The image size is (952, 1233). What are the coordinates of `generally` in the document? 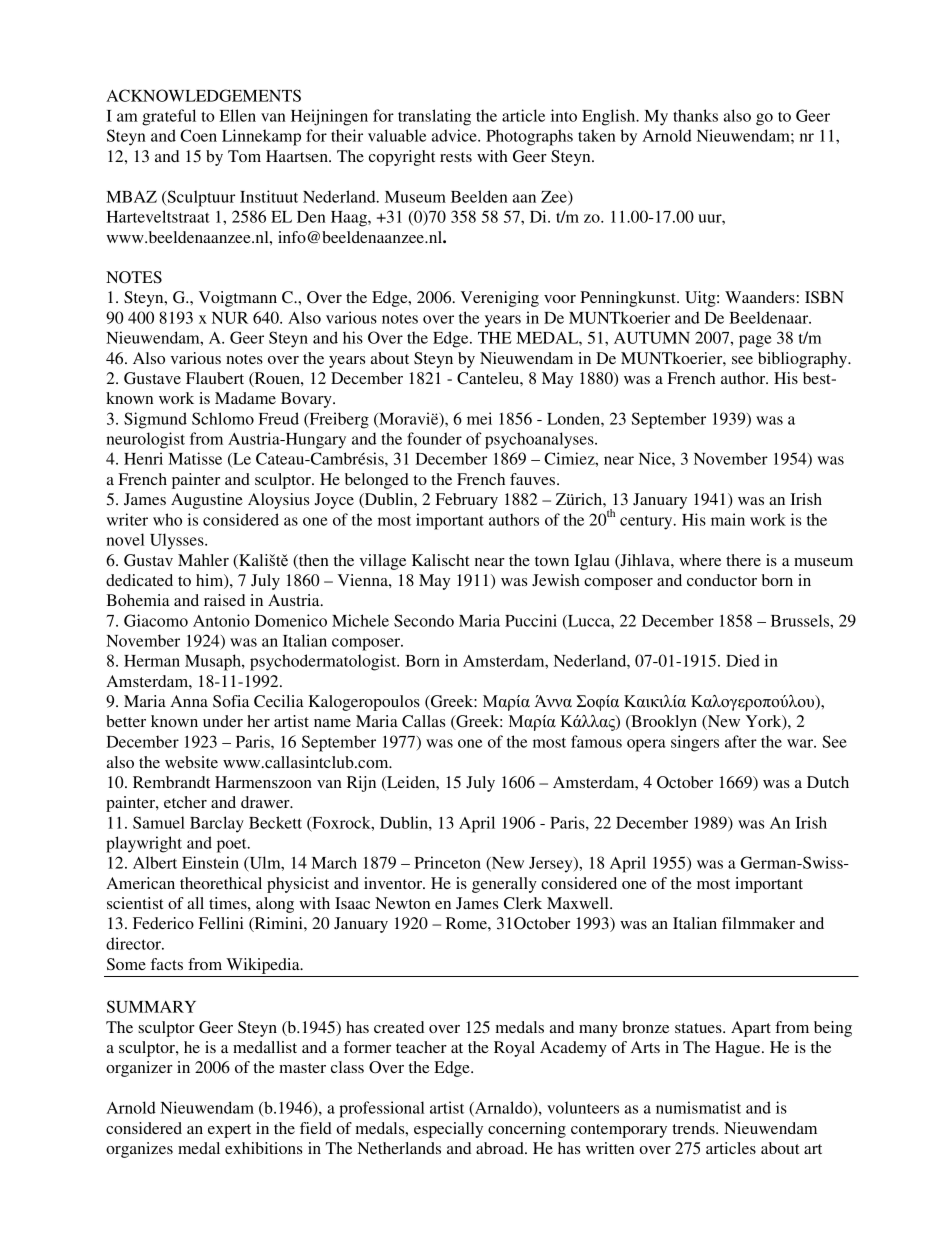 It's located at (504, 885).
